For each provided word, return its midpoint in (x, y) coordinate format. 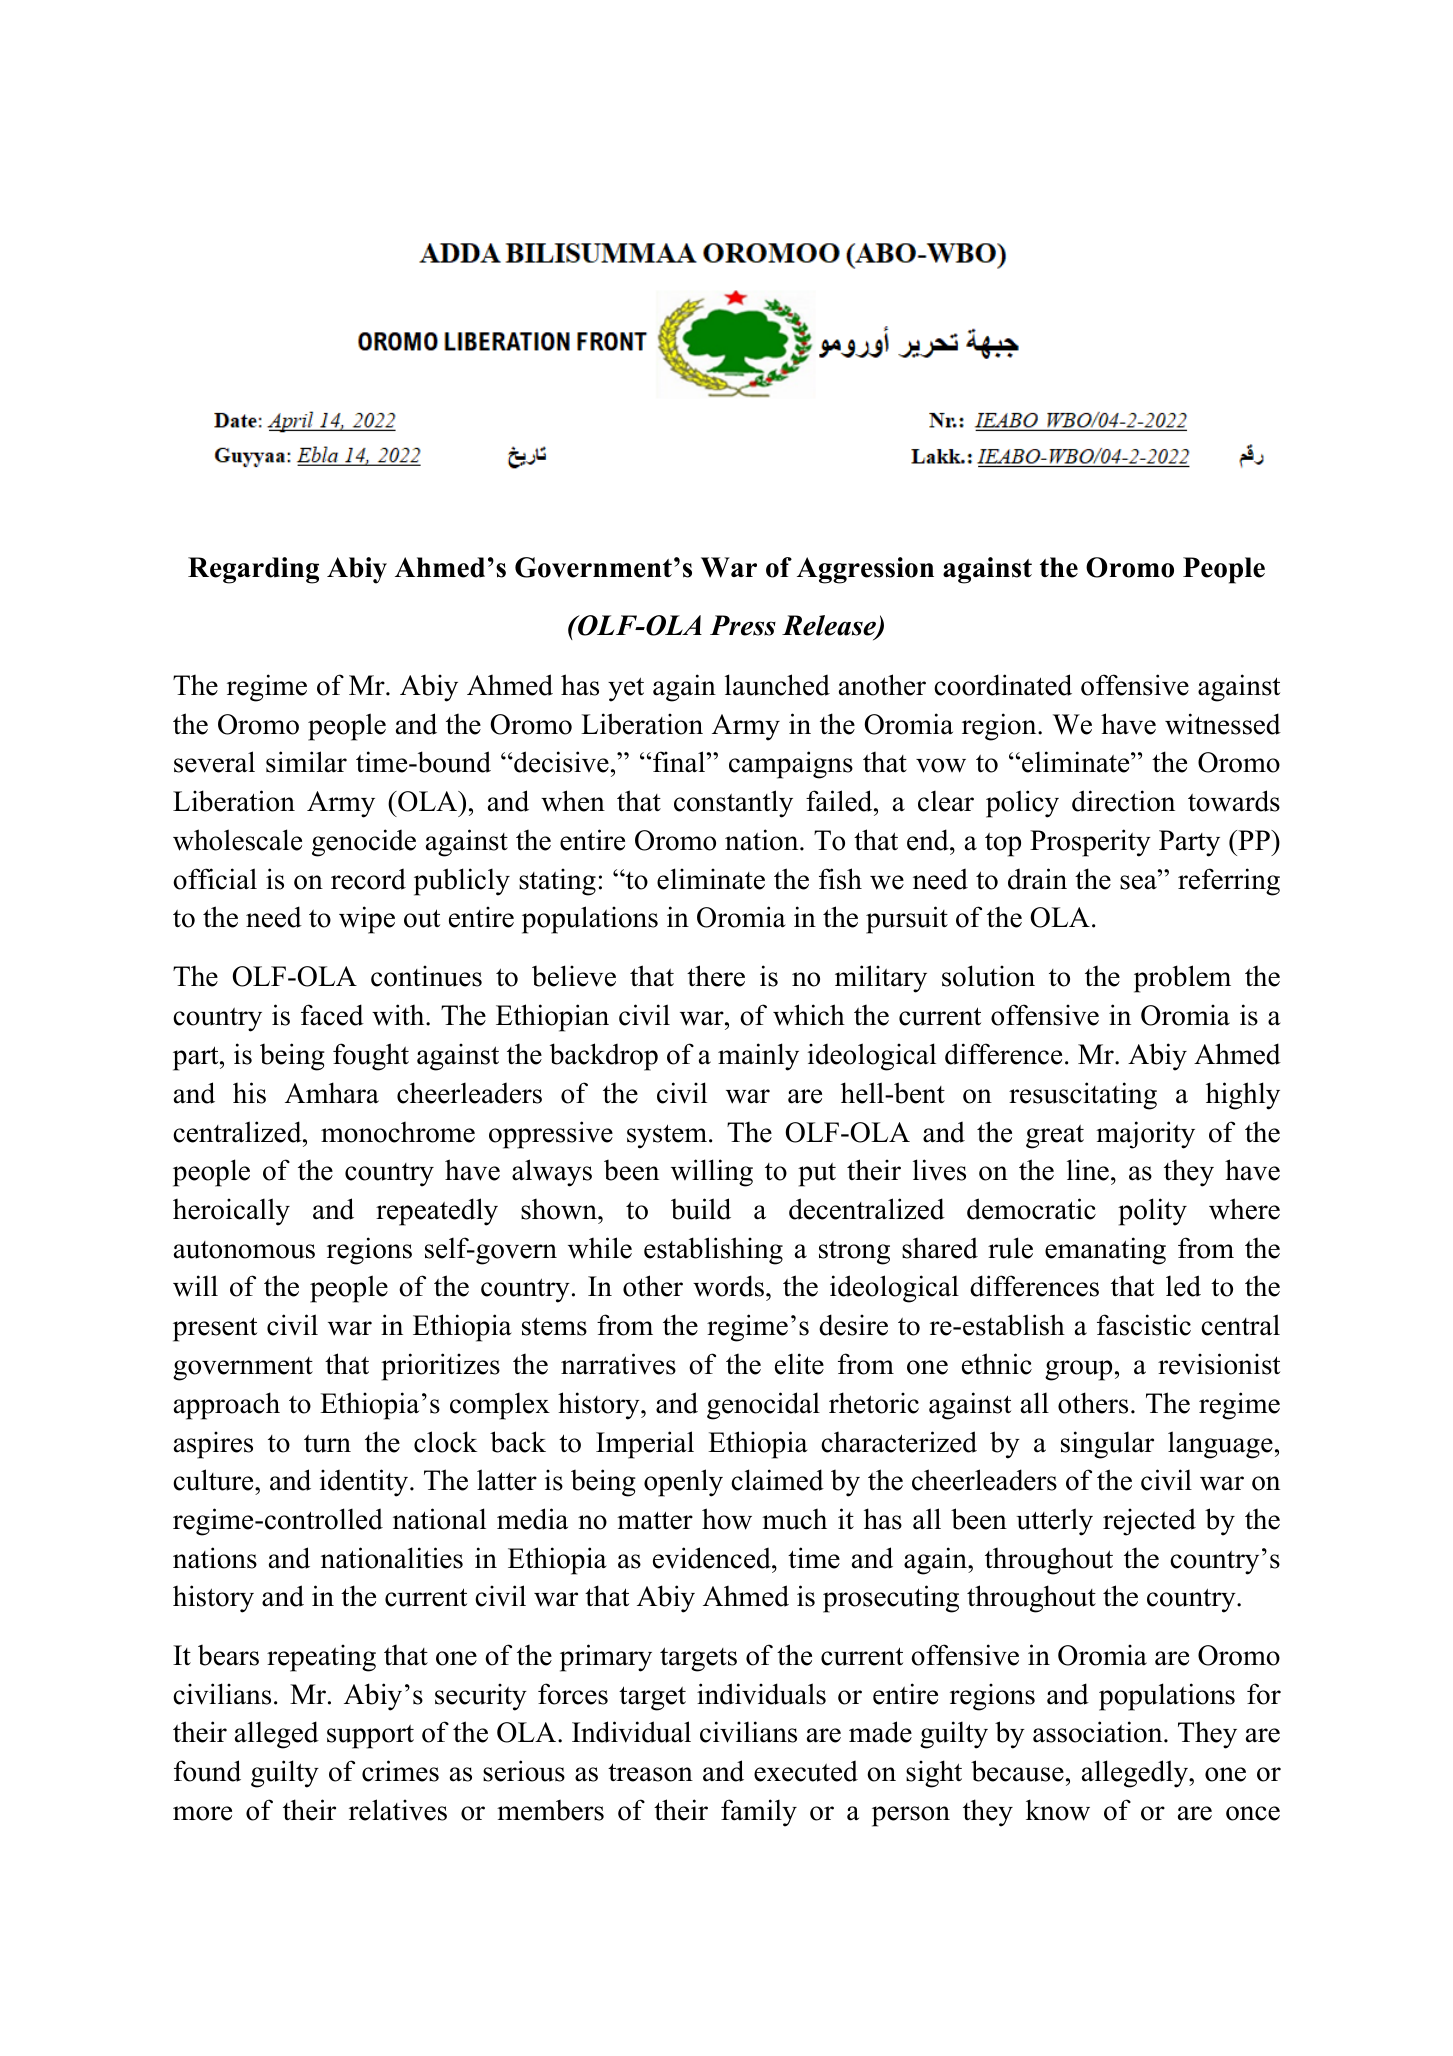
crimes (400, 1771)
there (716, 976)
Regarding (253, 570)
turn (327, 1444)
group (1078, 1370)
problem (1182, 979)
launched (777, 685)
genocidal (763, 1406)
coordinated (1003, 685)
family (759, 1813)
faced (332, 1015)
